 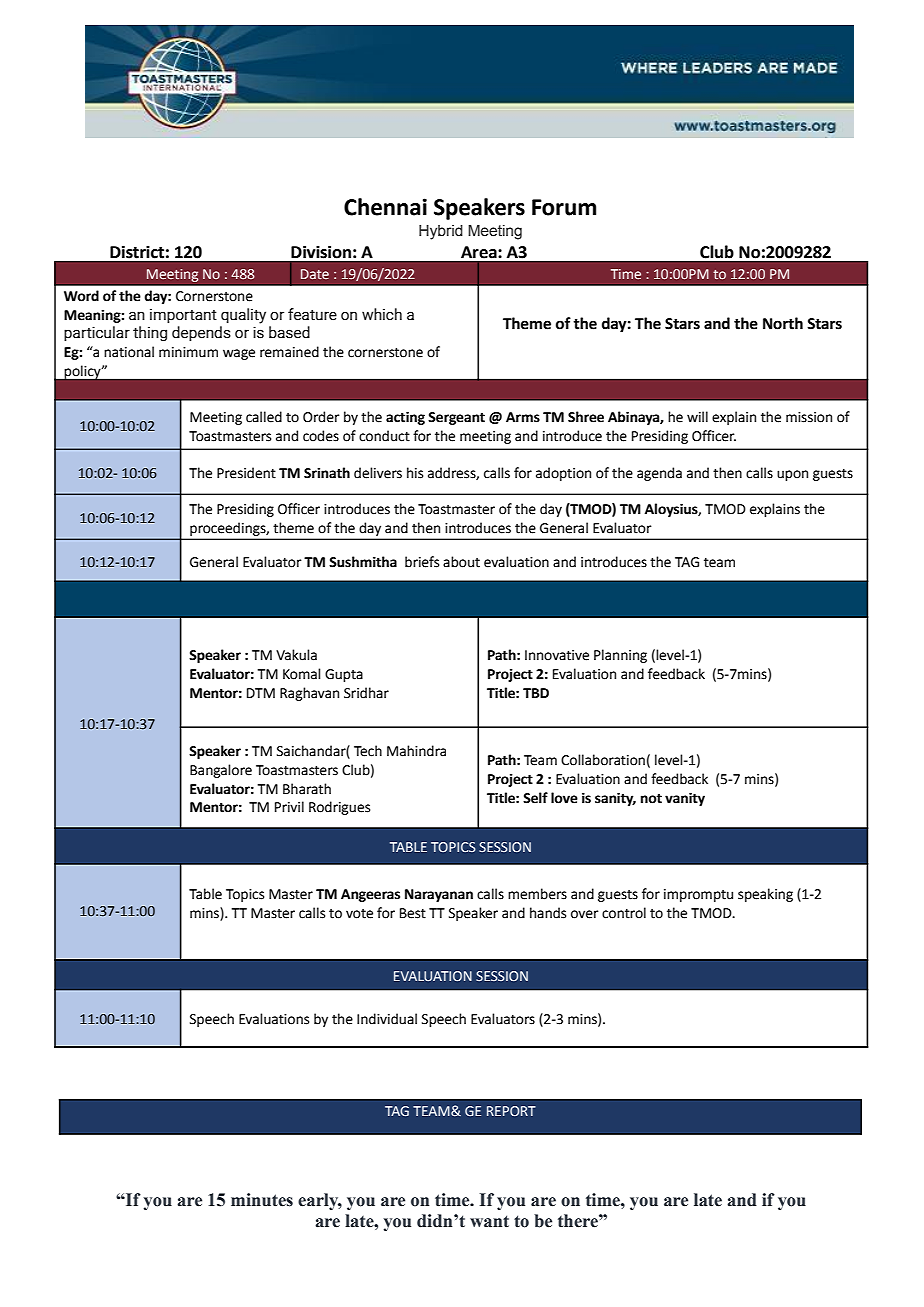 What do you see at coordinates (264, 417) in the document?
I see `called` at bounding box center [264, 417].
